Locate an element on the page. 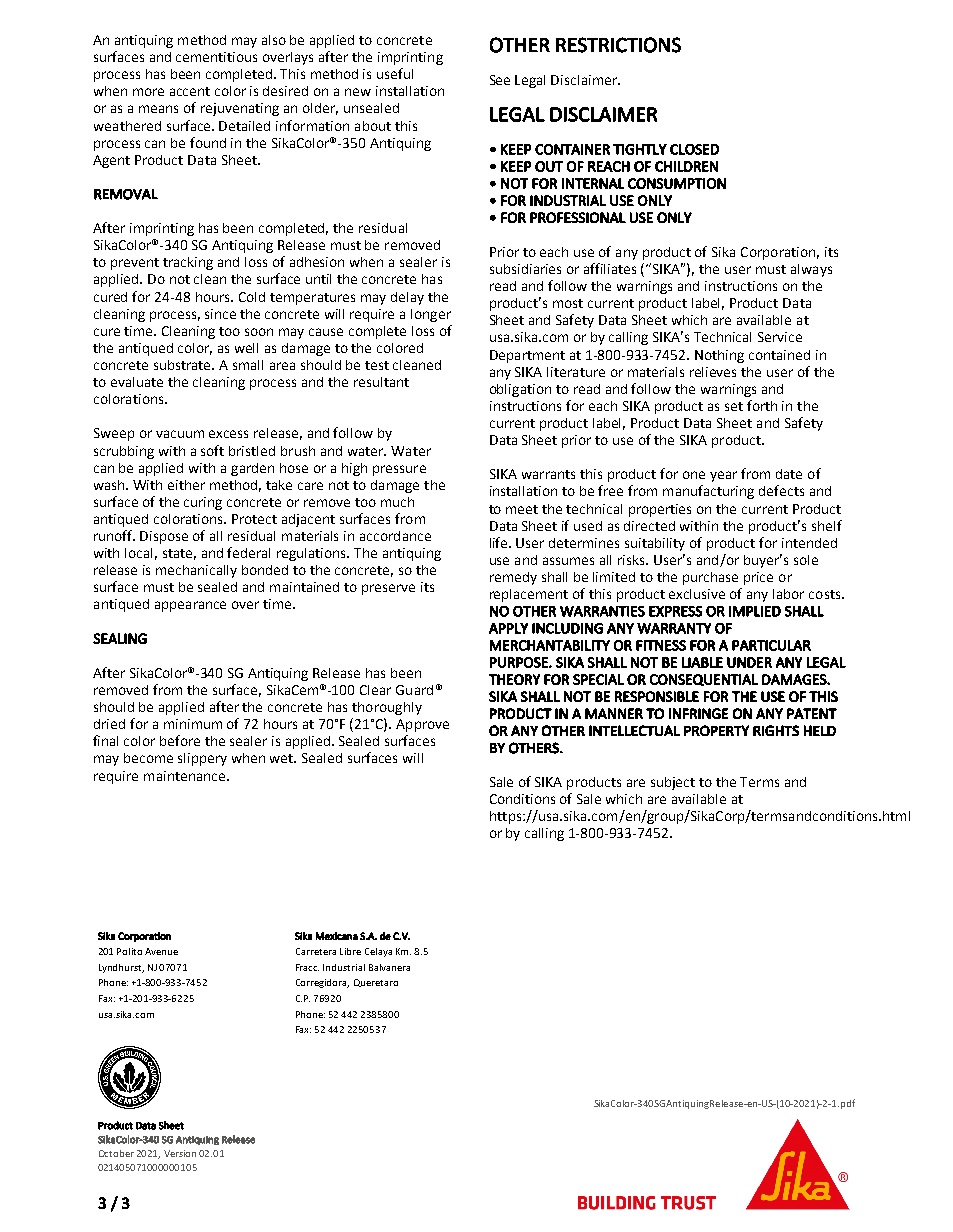 This document has width=953, height=1232. PROPERTY is located at coordinates (716, 730).
